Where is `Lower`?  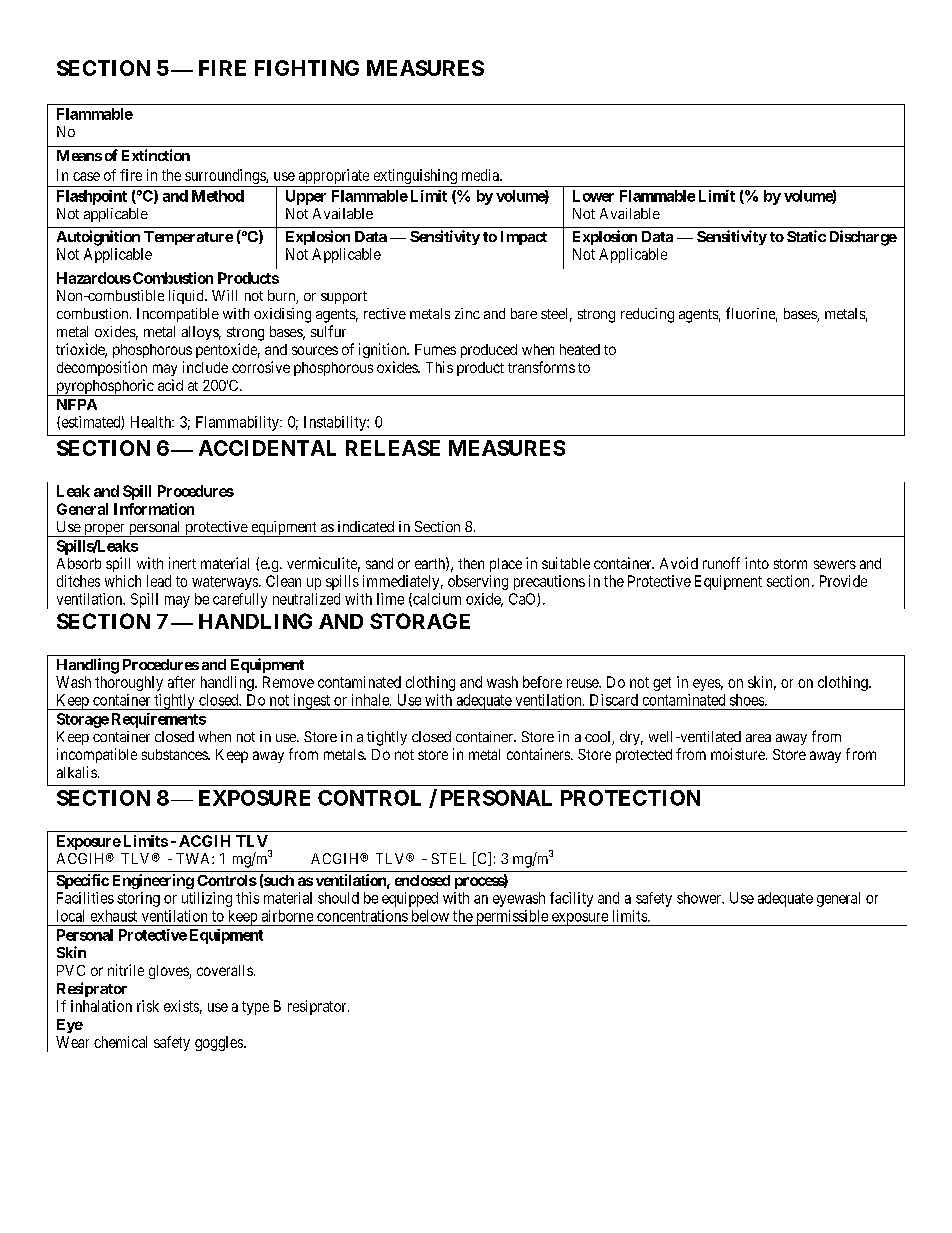 Lower is located at coordinates (593, 196).
